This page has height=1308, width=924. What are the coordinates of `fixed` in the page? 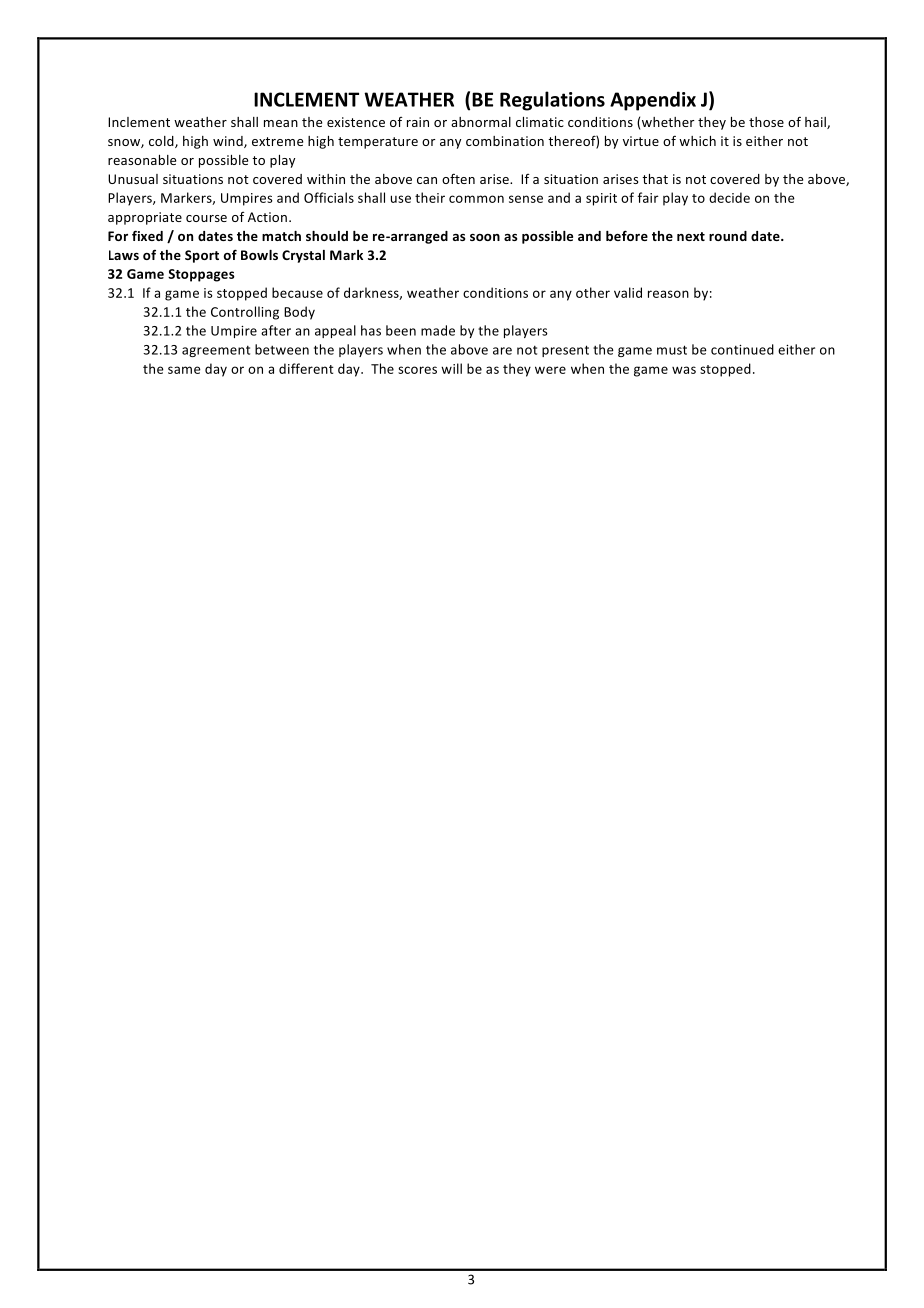 It's located at (147, 235).
